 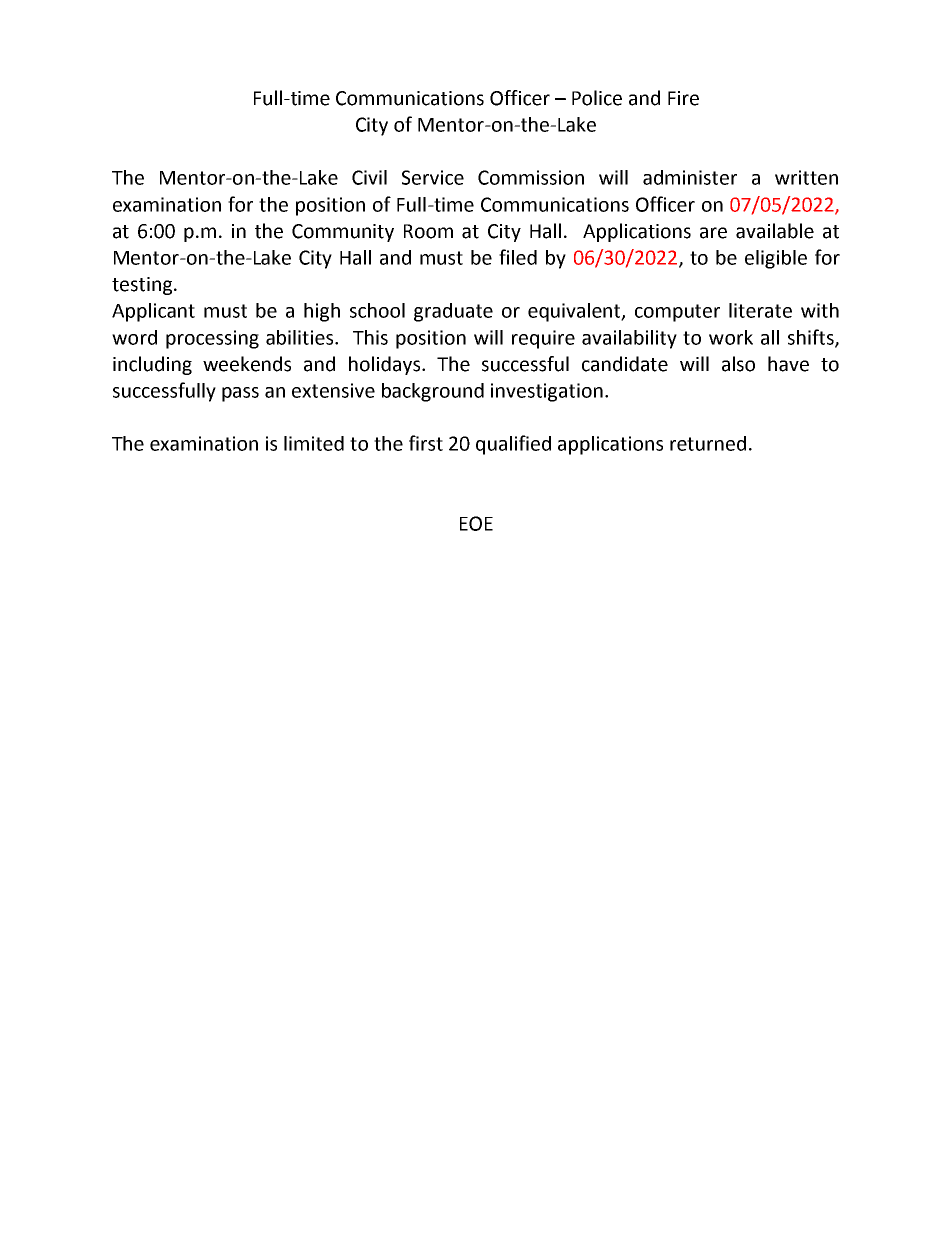 What do you see at coordinates (513, 445) in the document?
I see `qualified` at bounding box center [513, 445].
